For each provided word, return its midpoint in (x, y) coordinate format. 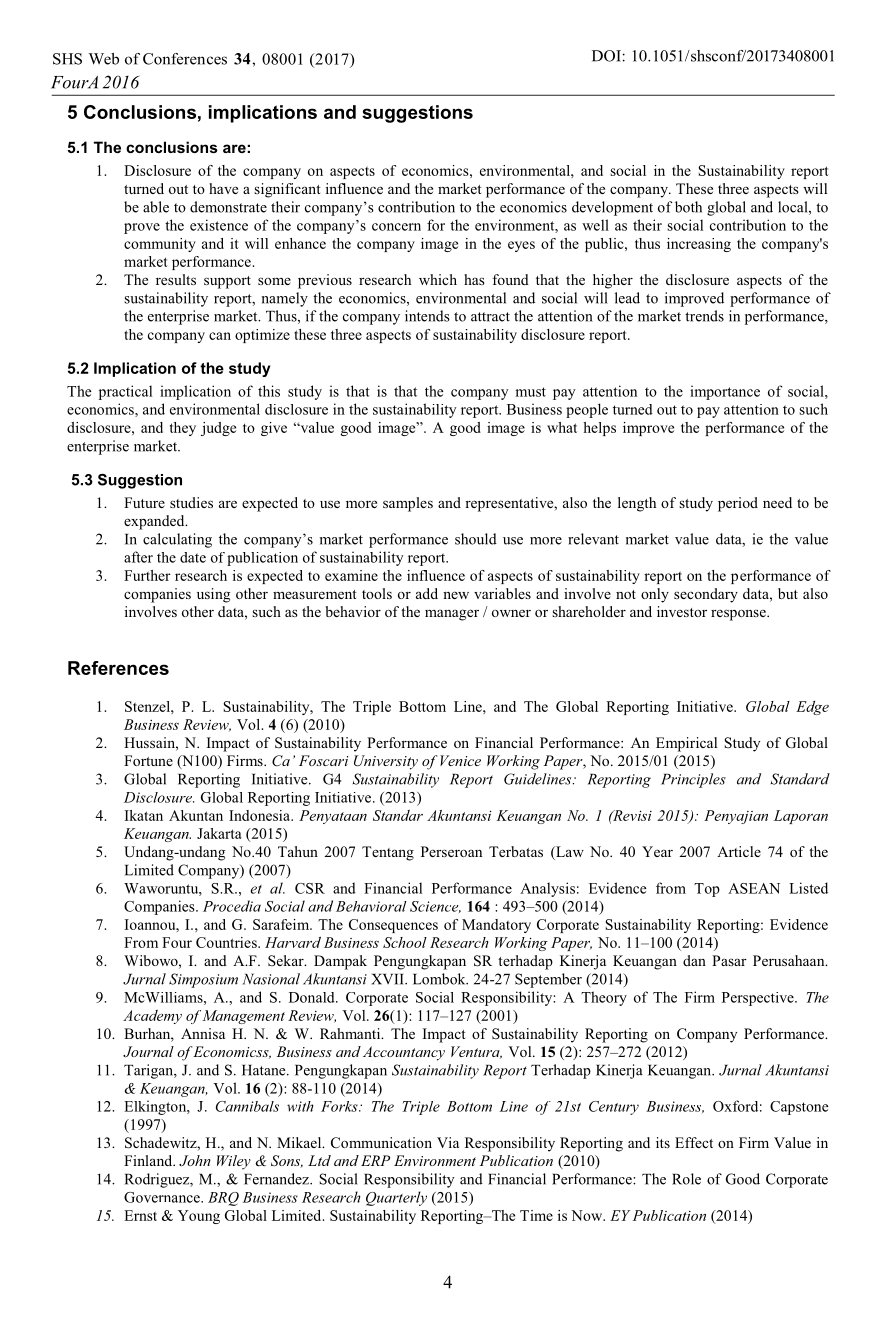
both (688, 207)
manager (452, 615)
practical (125, 392)
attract (490, 317)
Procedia (232, 906)
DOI (606, 56)
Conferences (185, 59)
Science (435, 907)
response (739, 615)
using (213, 595)
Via (448, 1142)
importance (725, 392)
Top (707, 890)
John (195, 1160)
